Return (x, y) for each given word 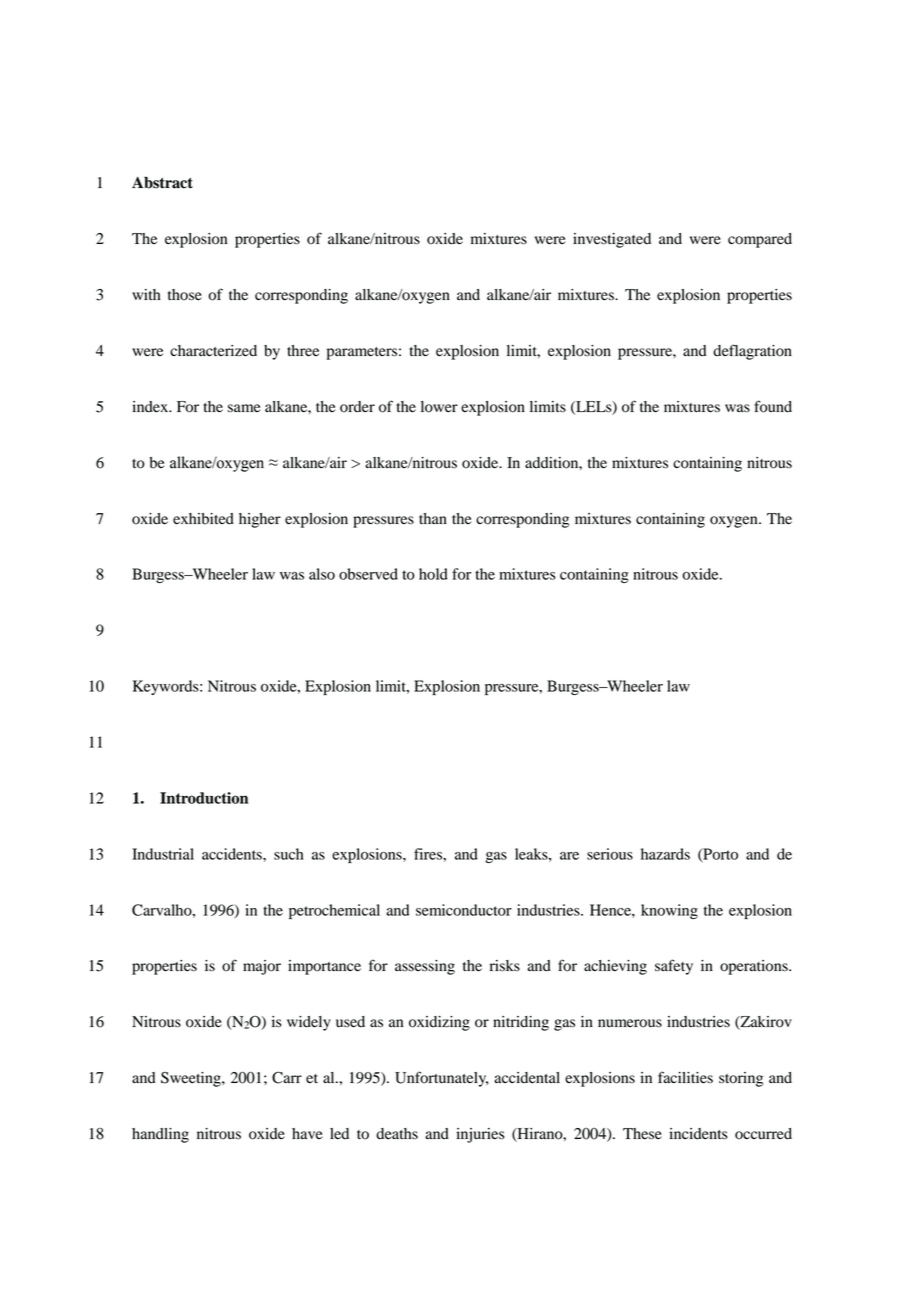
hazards (665, 854)
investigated (612, 240)
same (244, 408)
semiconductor (464, 910)
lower (439, 407)
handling (160, 1135)
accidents (233, 854)
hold (433, 574)
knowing (669, 911)
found (773, 406)
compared (760, 240)
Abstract (162, 183)
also (322, 574)
